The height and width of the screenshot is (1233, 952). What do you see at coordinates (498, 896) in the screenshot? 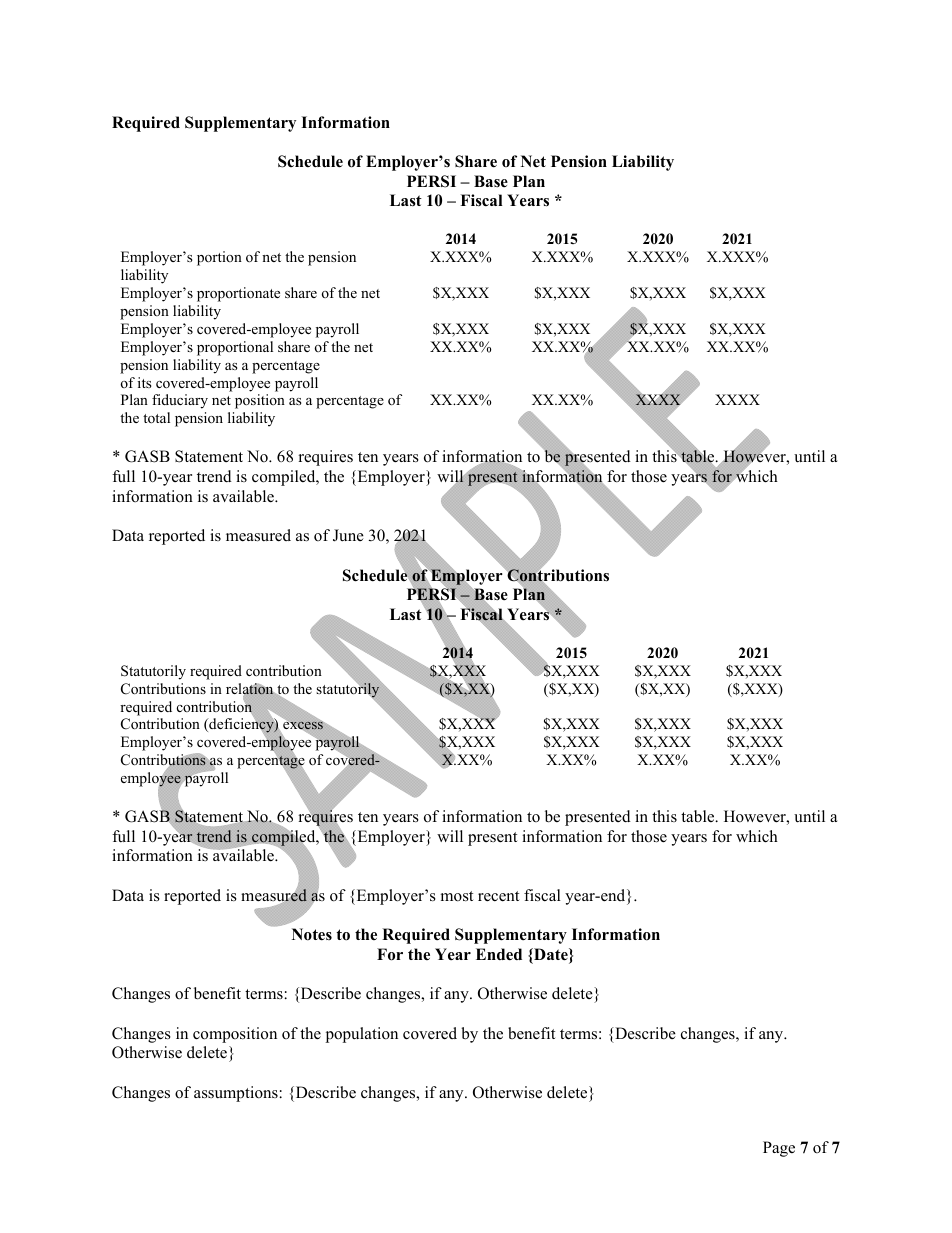
I see `recent` at bounding box center [498, 896].
